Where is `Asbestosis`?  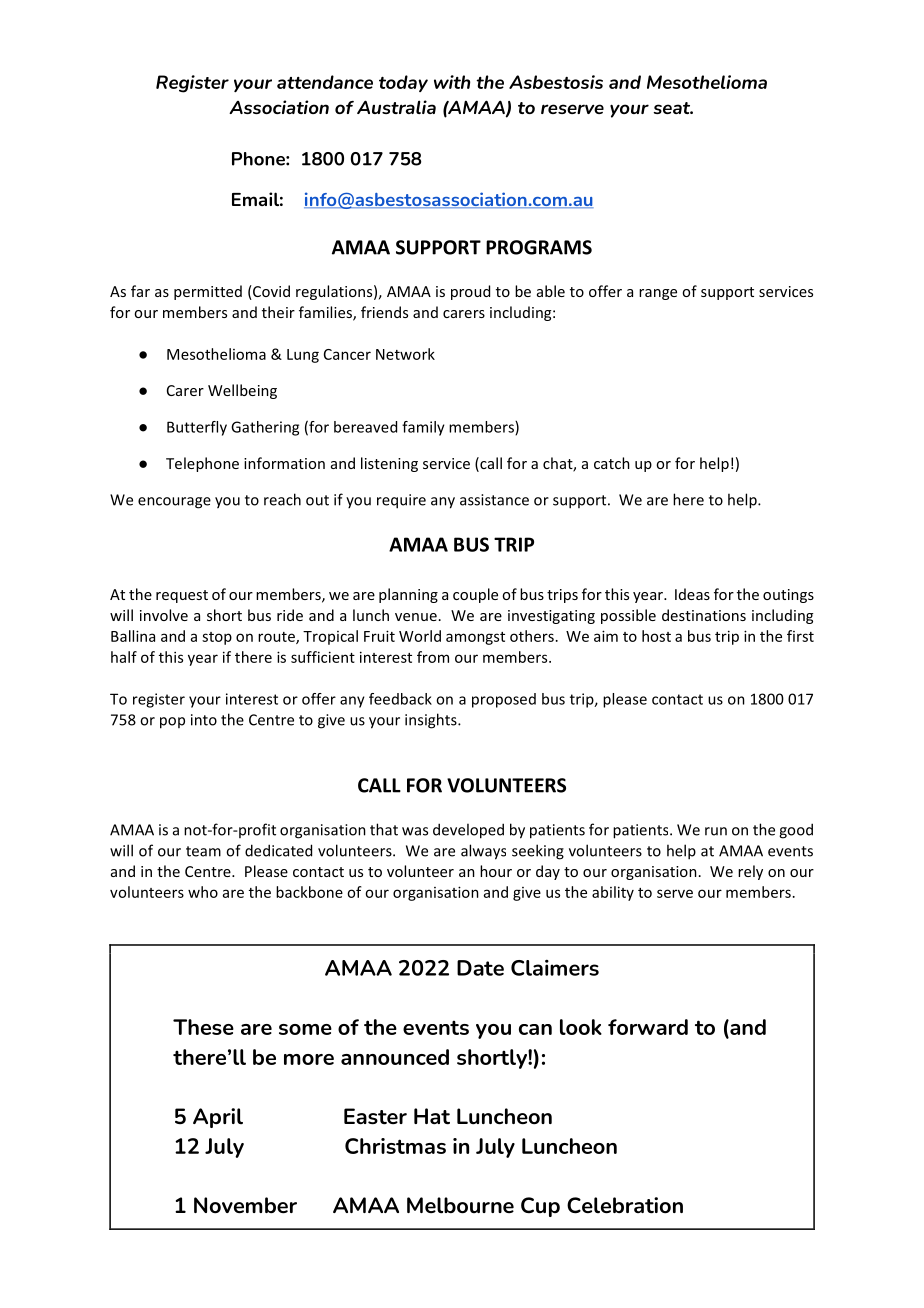 Asbestosis is located at coordinates (556, 82).
